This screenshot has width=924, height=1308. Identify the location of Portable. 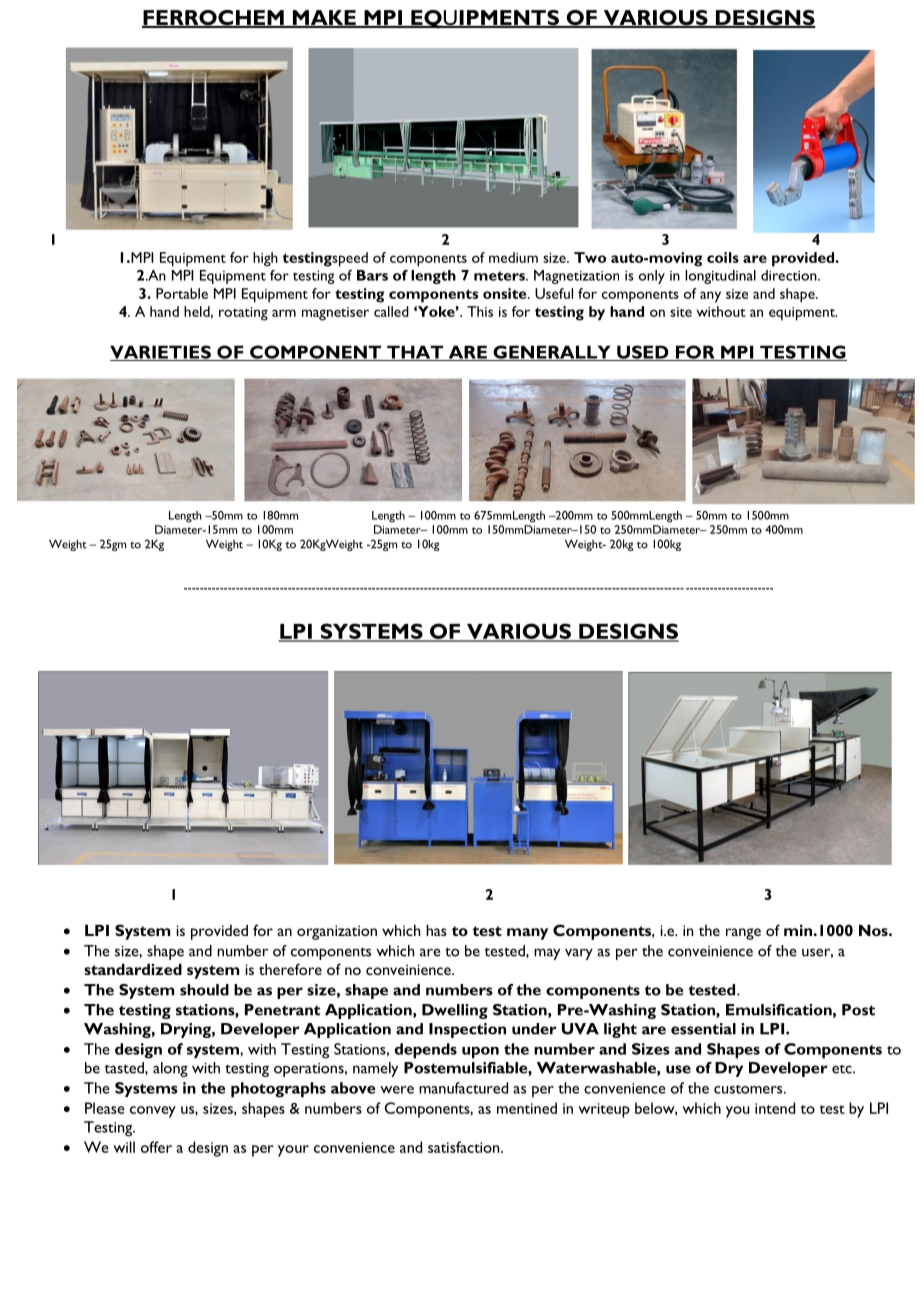
(182, 293).
